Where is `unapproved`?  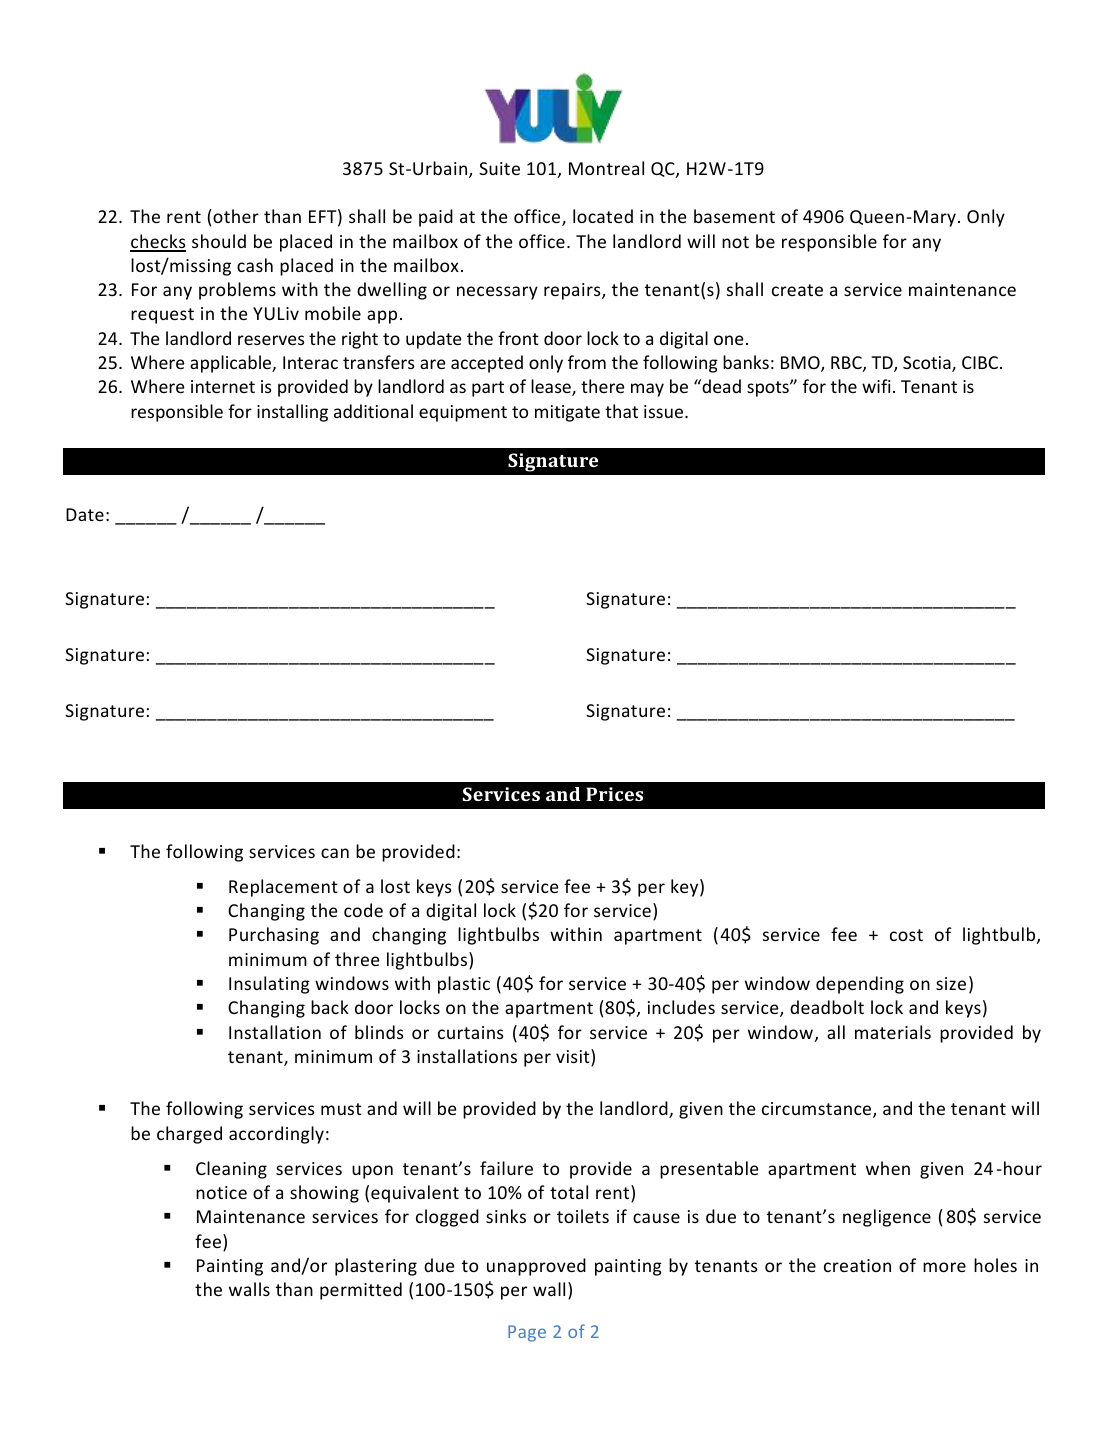
unapproved is located at coordinates (536, 1267).
